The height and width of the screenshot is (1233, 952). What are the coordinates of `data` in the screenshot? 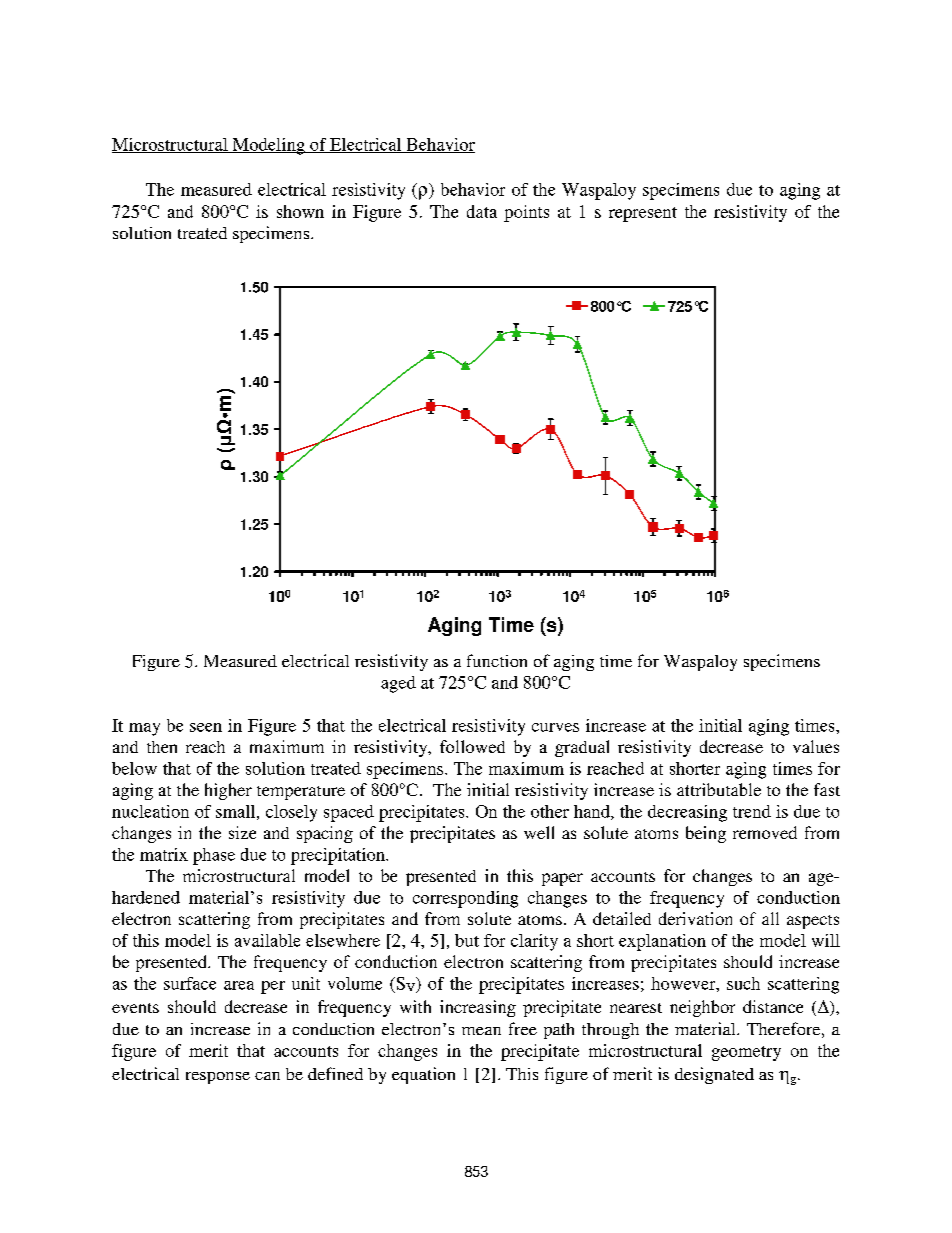 It's located at (482, 211).
